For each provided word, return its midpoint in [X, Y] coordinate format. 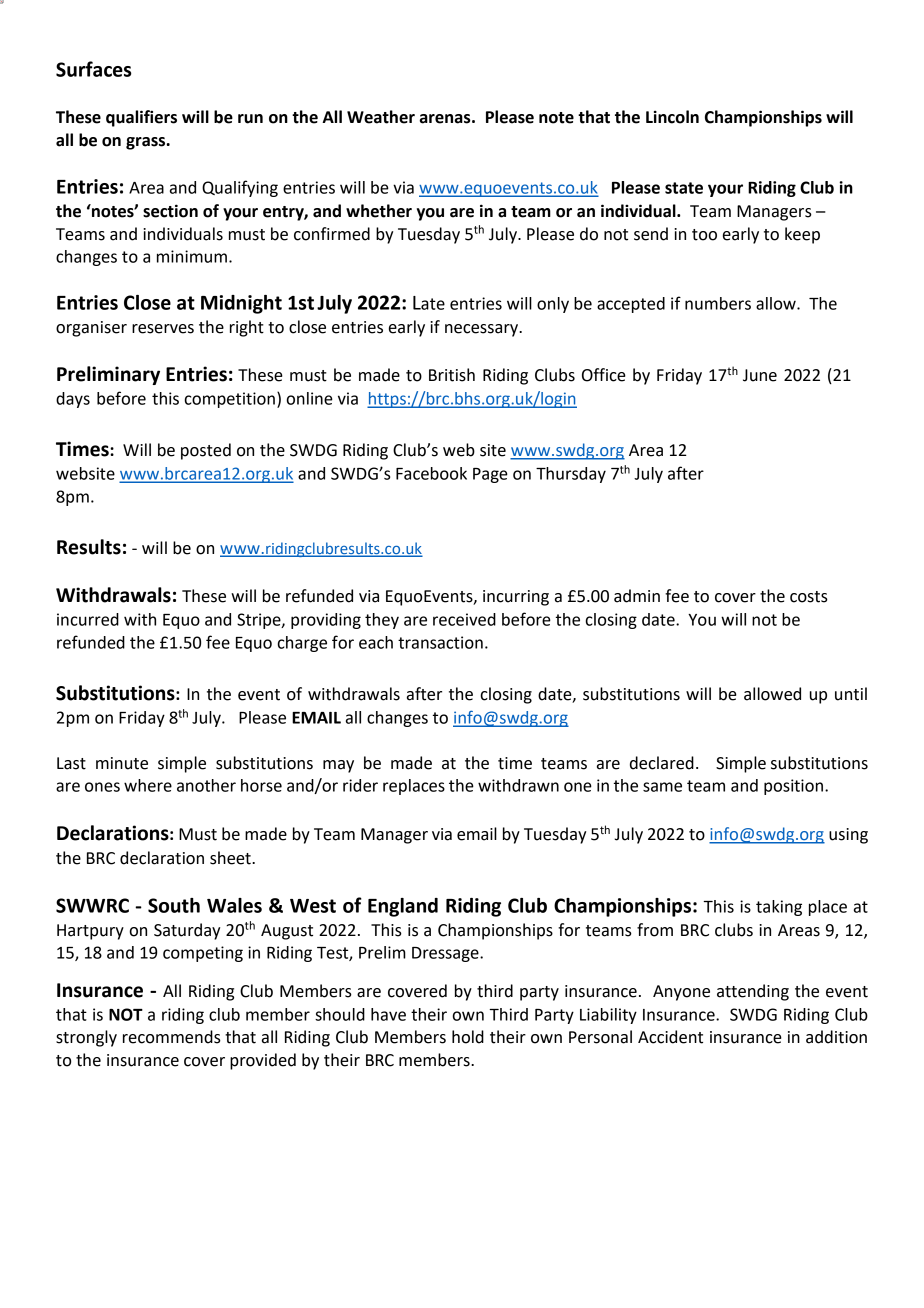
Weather [381, 117]
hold [468, 1037]
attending [753, 992]
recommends [172, 1037]
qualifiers [141, 118]
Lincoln [672, 117]
